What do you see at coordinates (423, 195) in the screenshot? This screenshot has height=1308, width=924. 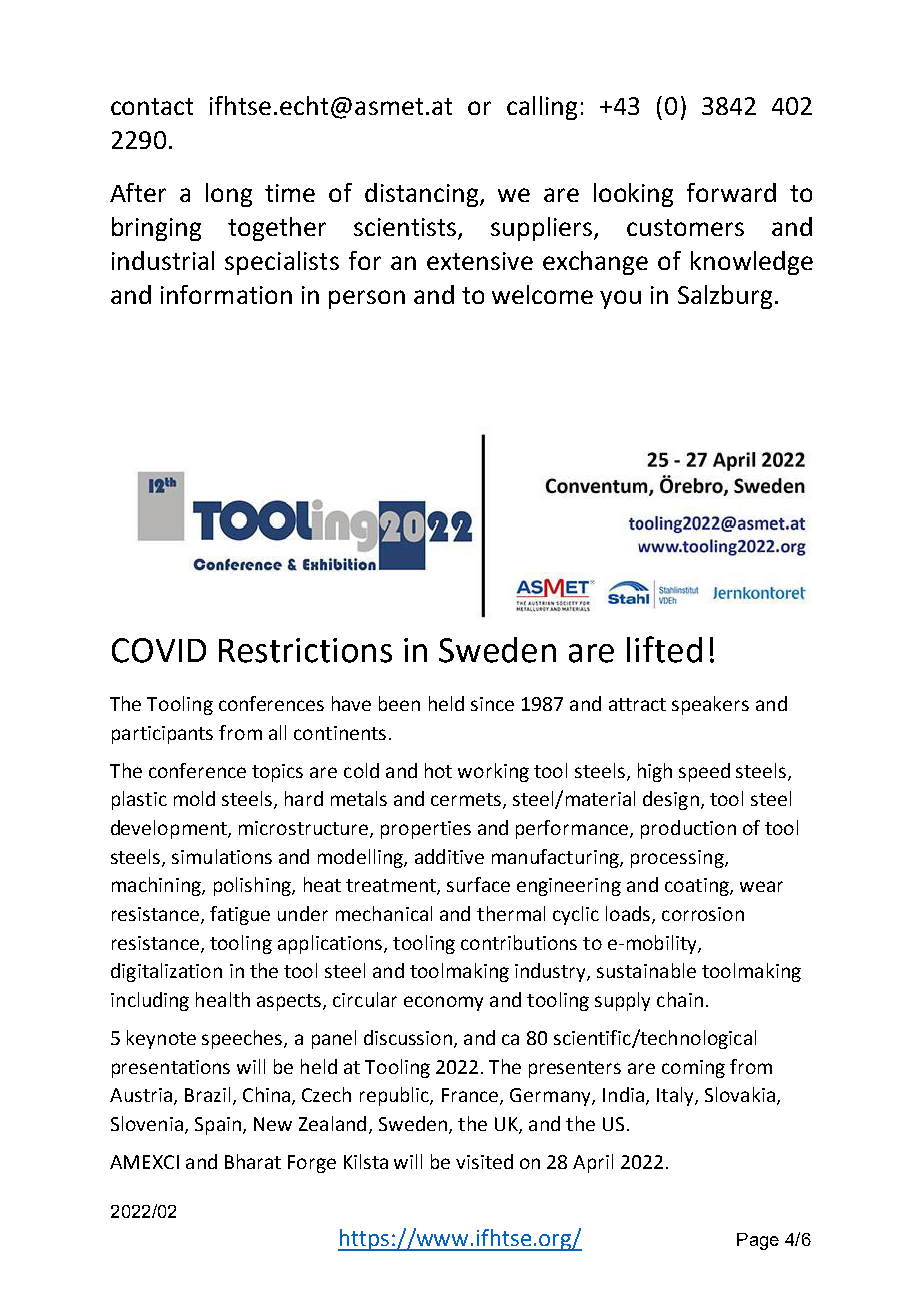 I see `distancing` at bounding box center [423, 195].
